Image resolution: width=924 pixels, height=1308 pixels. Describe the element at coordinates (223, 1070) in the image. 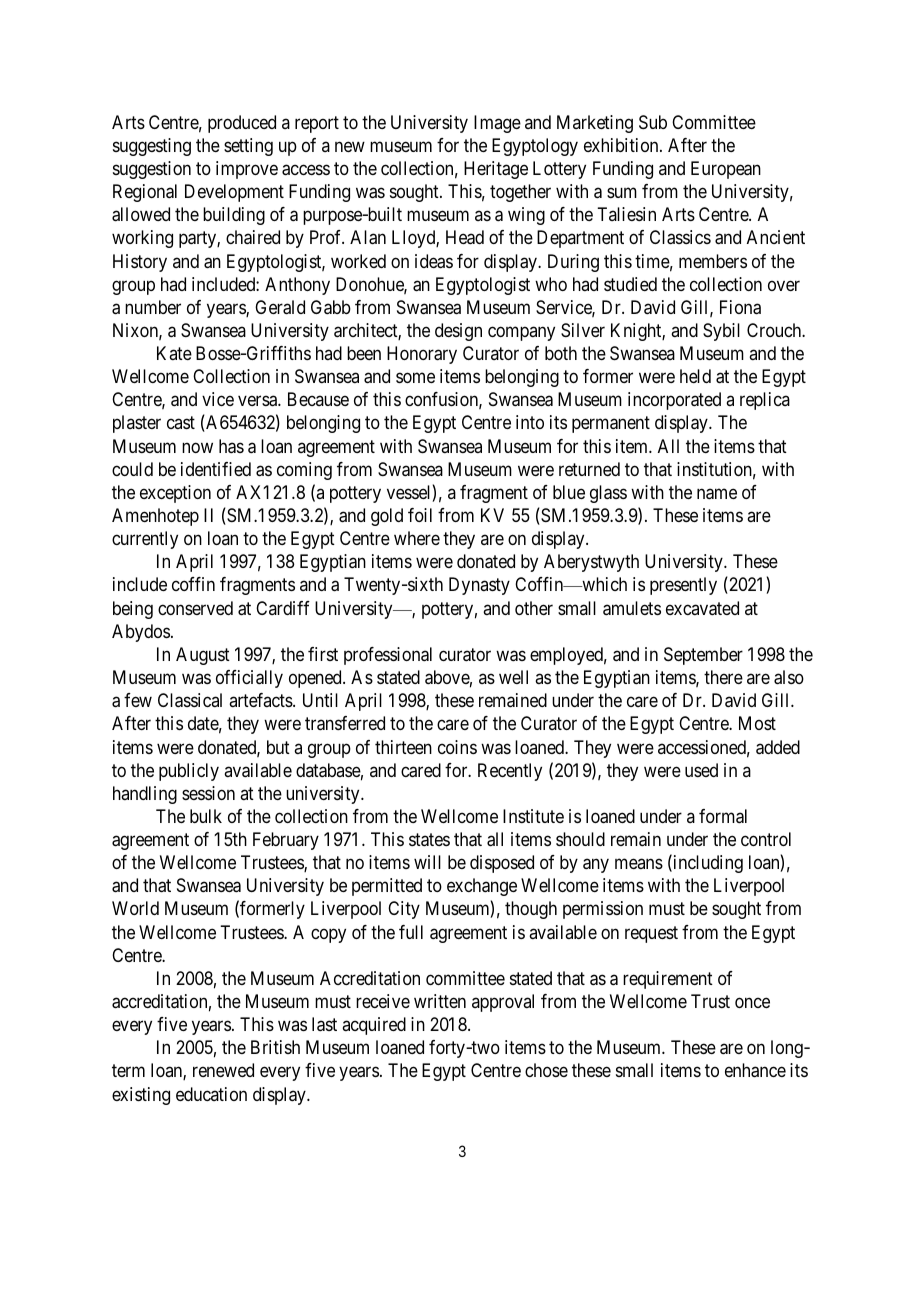

I see `renewed` at that location.
